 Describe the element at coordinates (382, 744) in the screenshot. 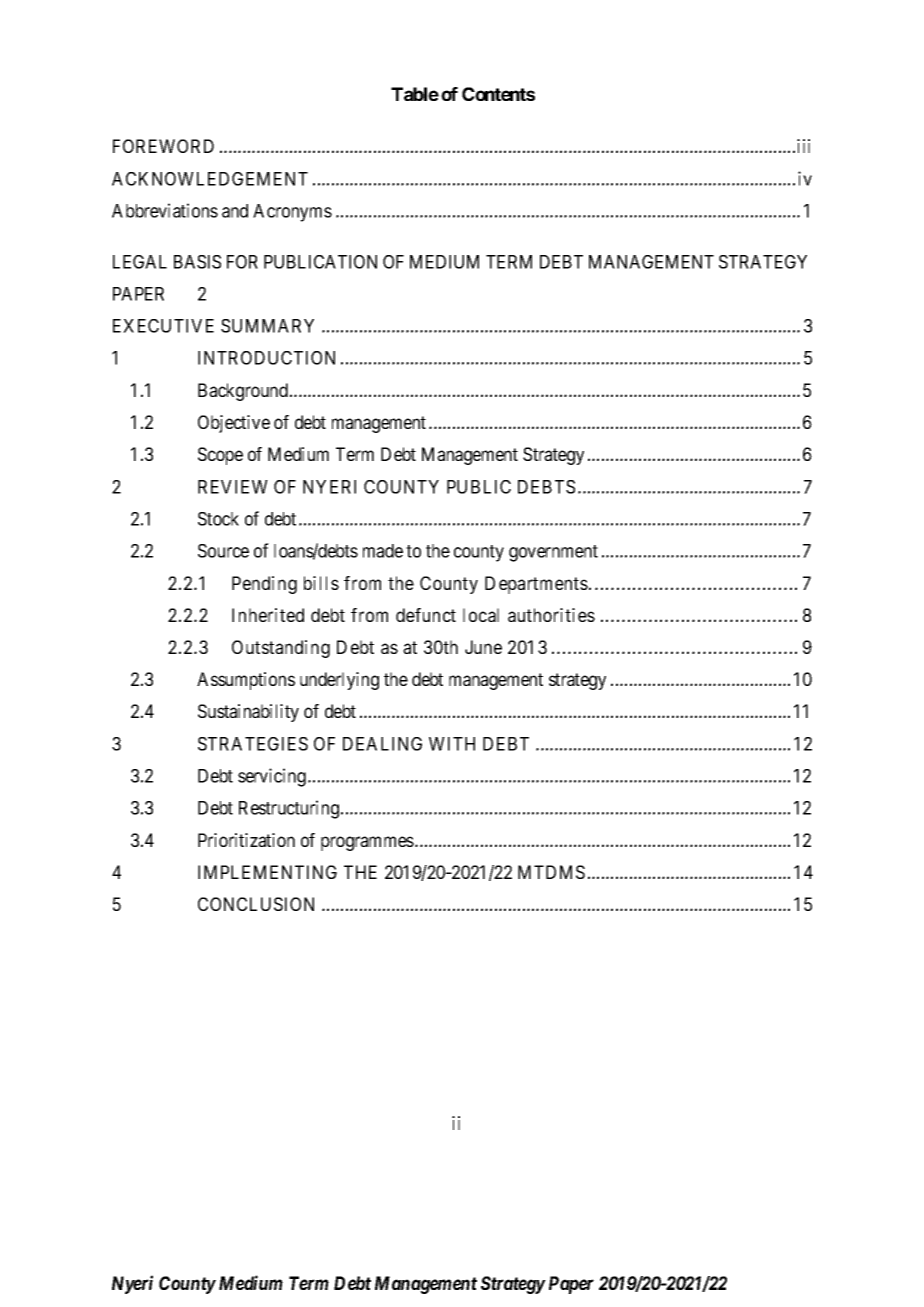

I see `DEALING` at that location.
